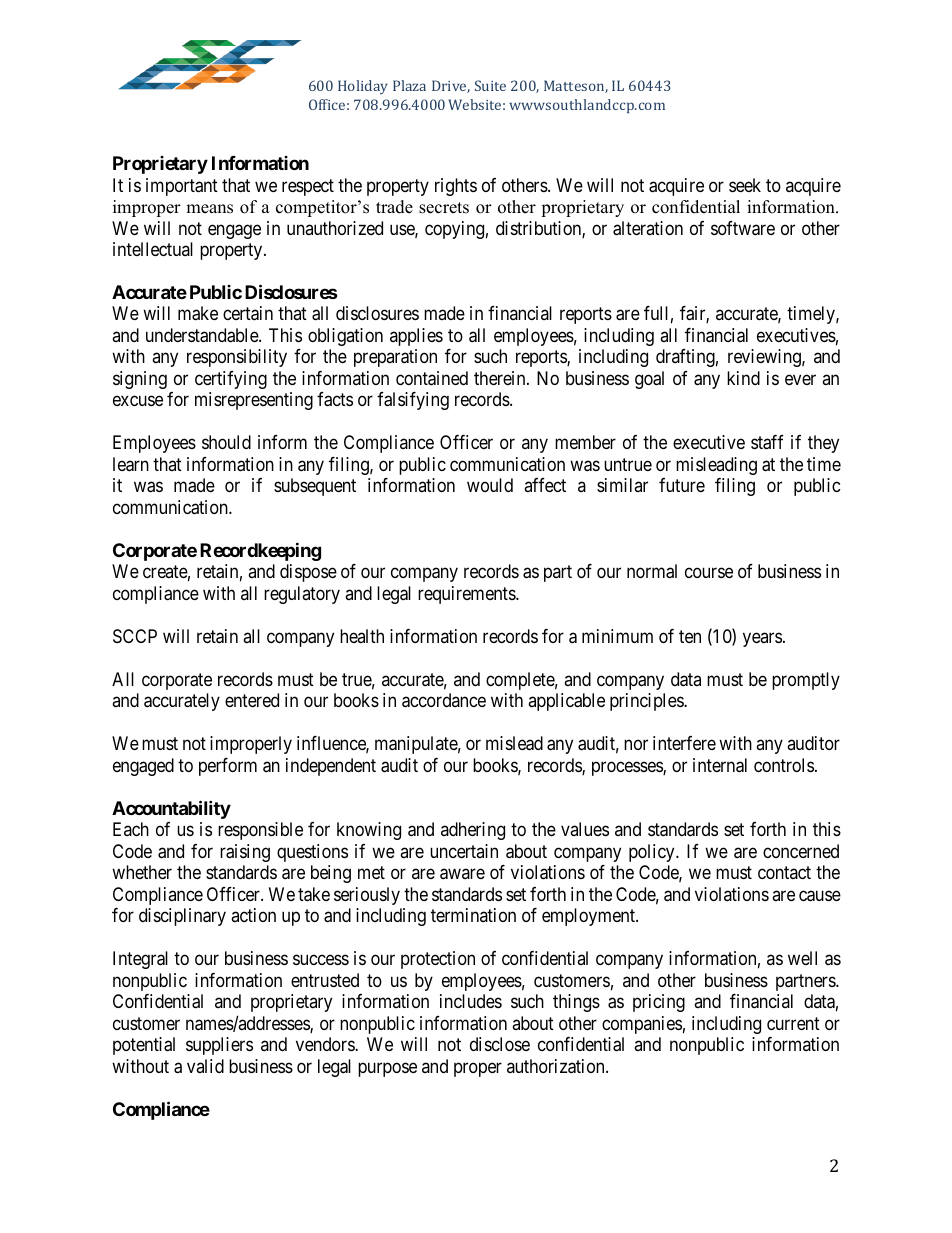 The image size is (952, 1233). Describe the element at coordinates (793, 1023) in the image. I see `current` at that location.
